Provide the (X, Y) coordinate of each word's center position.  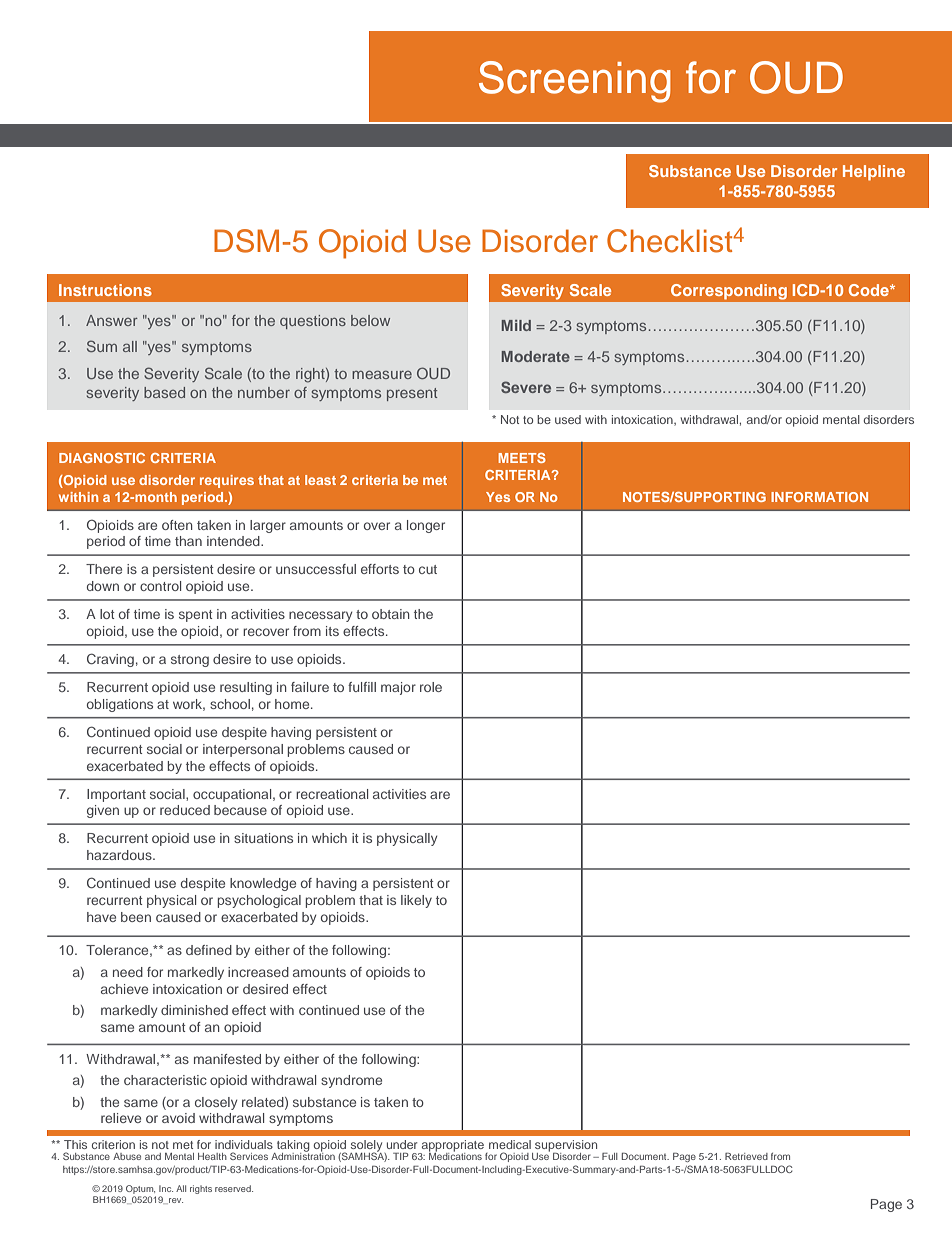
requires (227, 481)
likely (416, 901)
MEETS (522, 458)
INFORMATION (819, 497)
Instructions (105, 290)
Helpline (874, 173)
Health (212, 1156)
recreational (332, 794)
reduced (185, 810)
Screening (575, 82)
